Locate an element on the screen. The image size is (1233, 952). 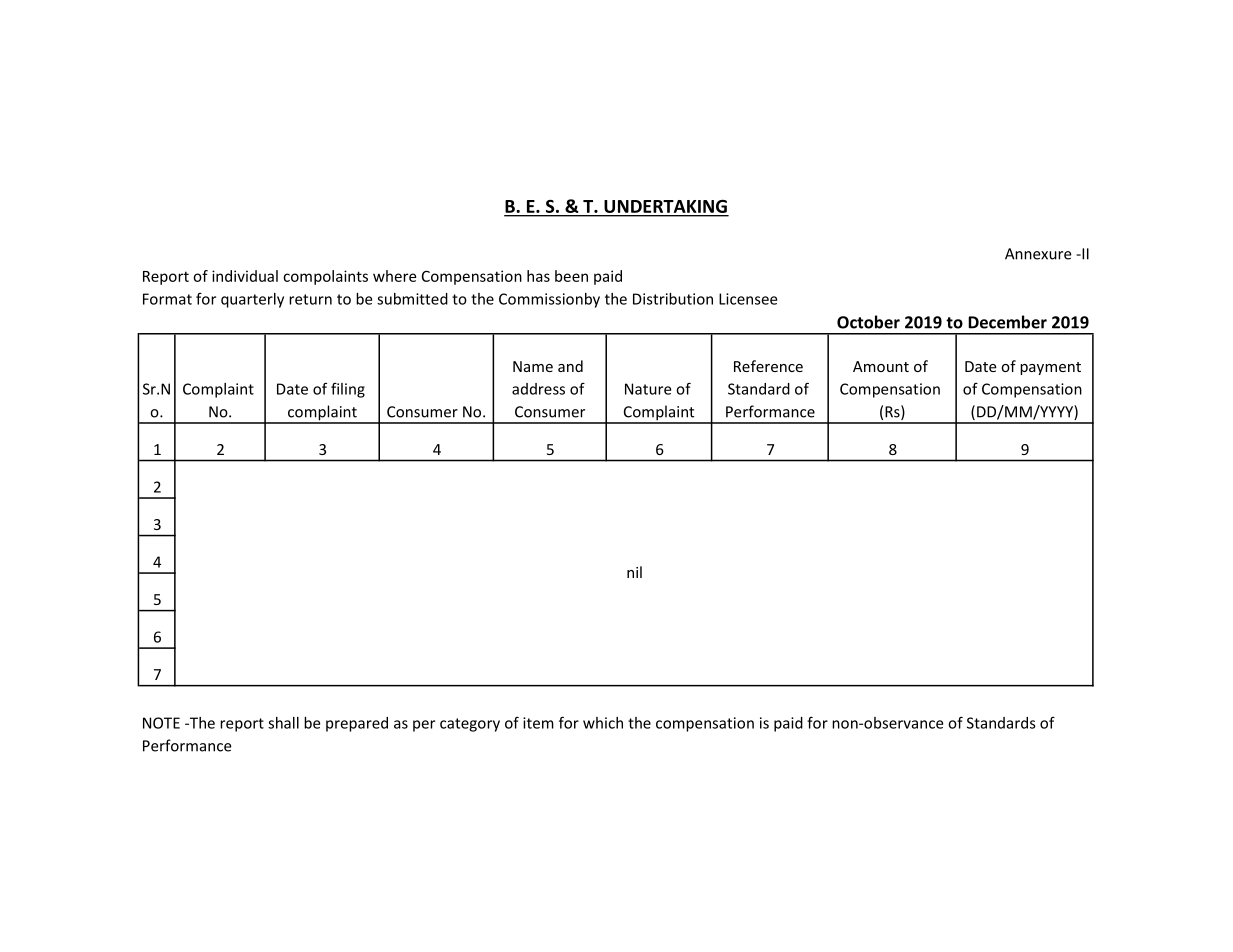
shall is located at coordinates (283, 723).
